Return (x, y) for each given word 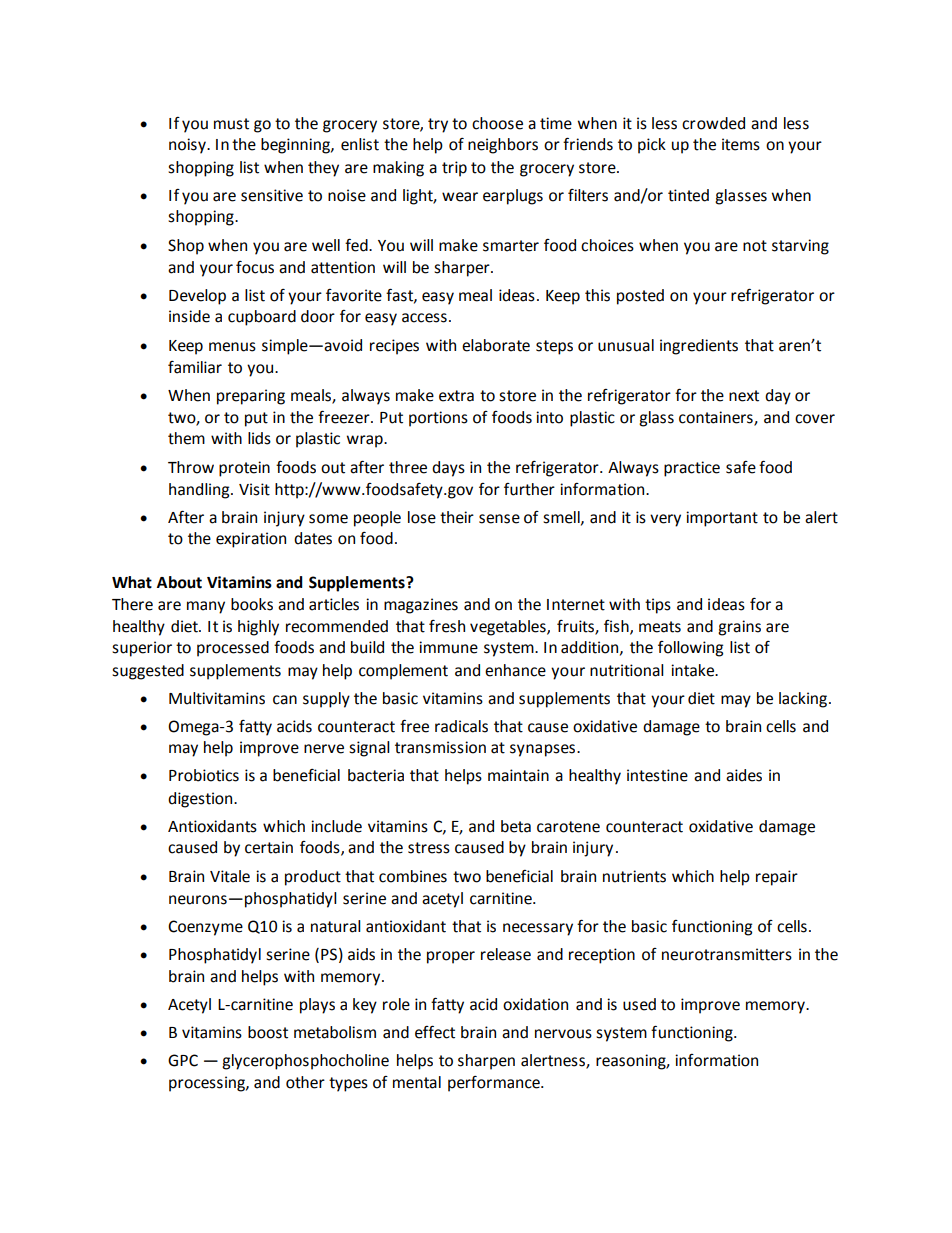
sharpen (486, 1062)
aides (744, 775)
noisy (188, 146)
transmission (440, 747)
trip (454, 169)
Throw (191, 467)
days (448, 469)
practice (692, 469)
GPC (183, 1060)
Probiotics (204, 775)
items (741, 144)
